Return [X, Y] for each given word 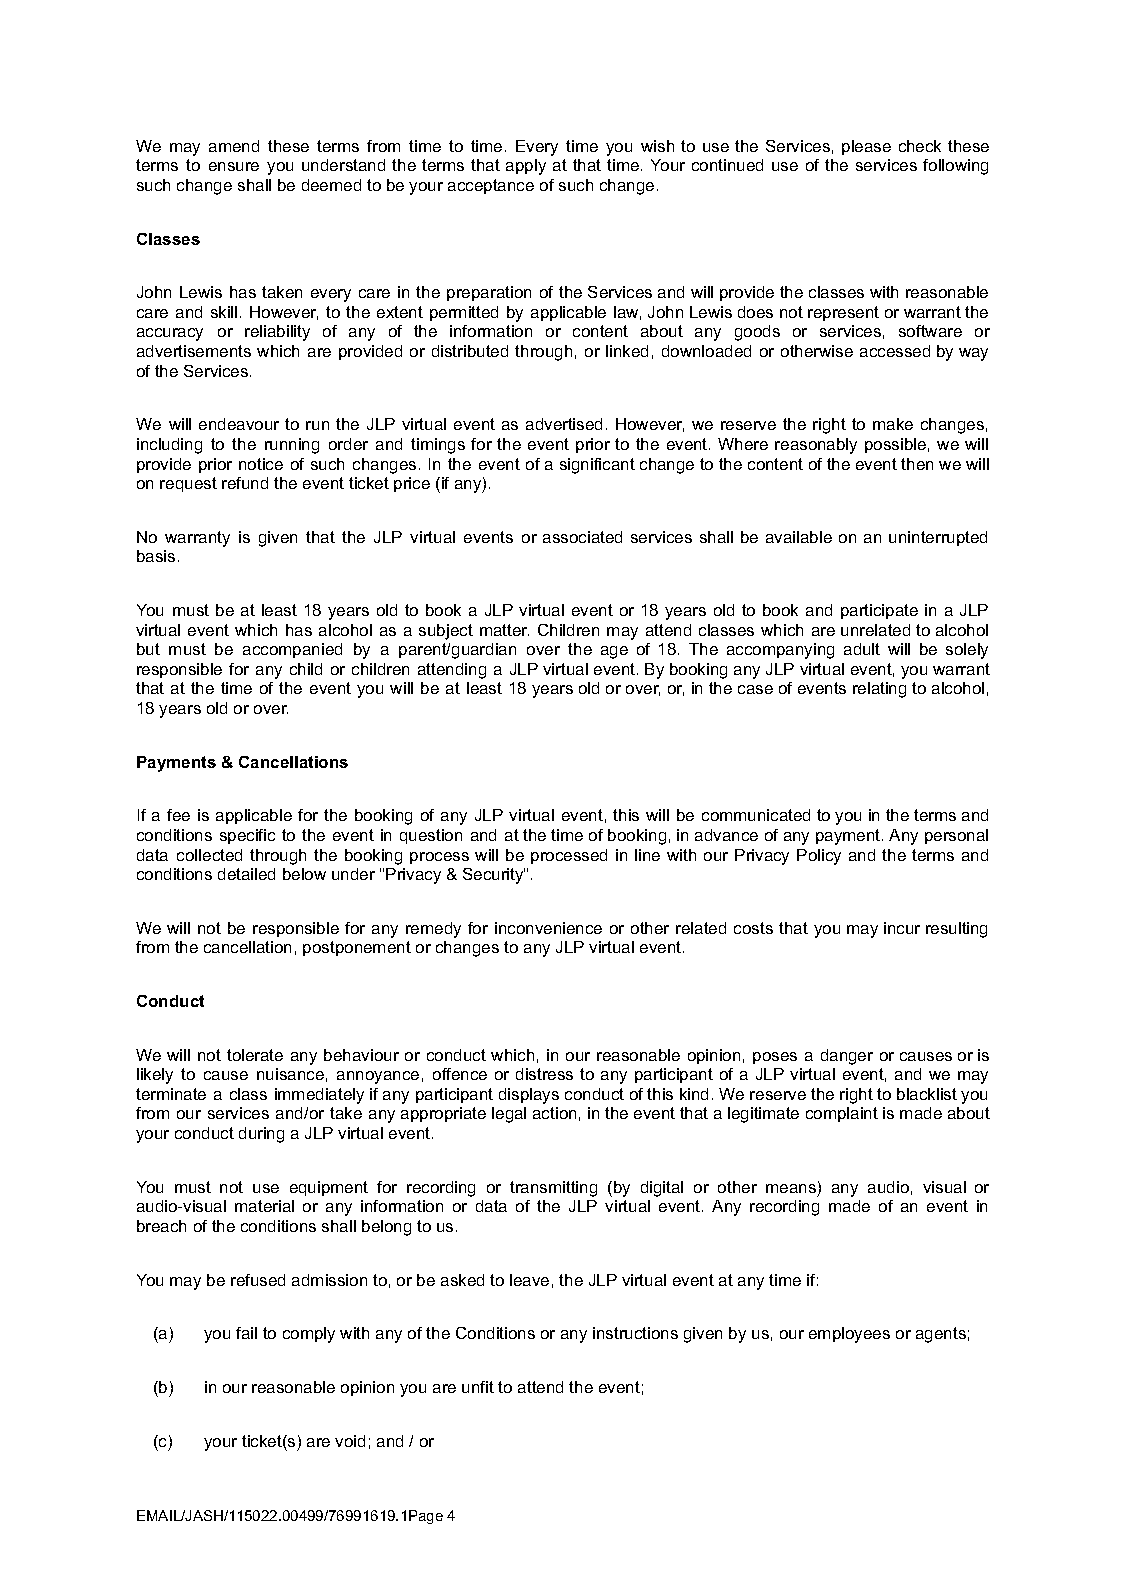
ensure [234, 166]
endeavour [239, 424]
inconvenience [548, 928]
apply [526, 167]
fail [246, 1333]
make [893, 424]
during [261, 1135]
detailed [246, 874]
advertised [564, 424]
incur [902, 928]
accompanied [292, 650]
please [866, 147]
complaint [842, 1114]
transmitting [553, 1189]
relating [879, 690]
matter [504, 630]
